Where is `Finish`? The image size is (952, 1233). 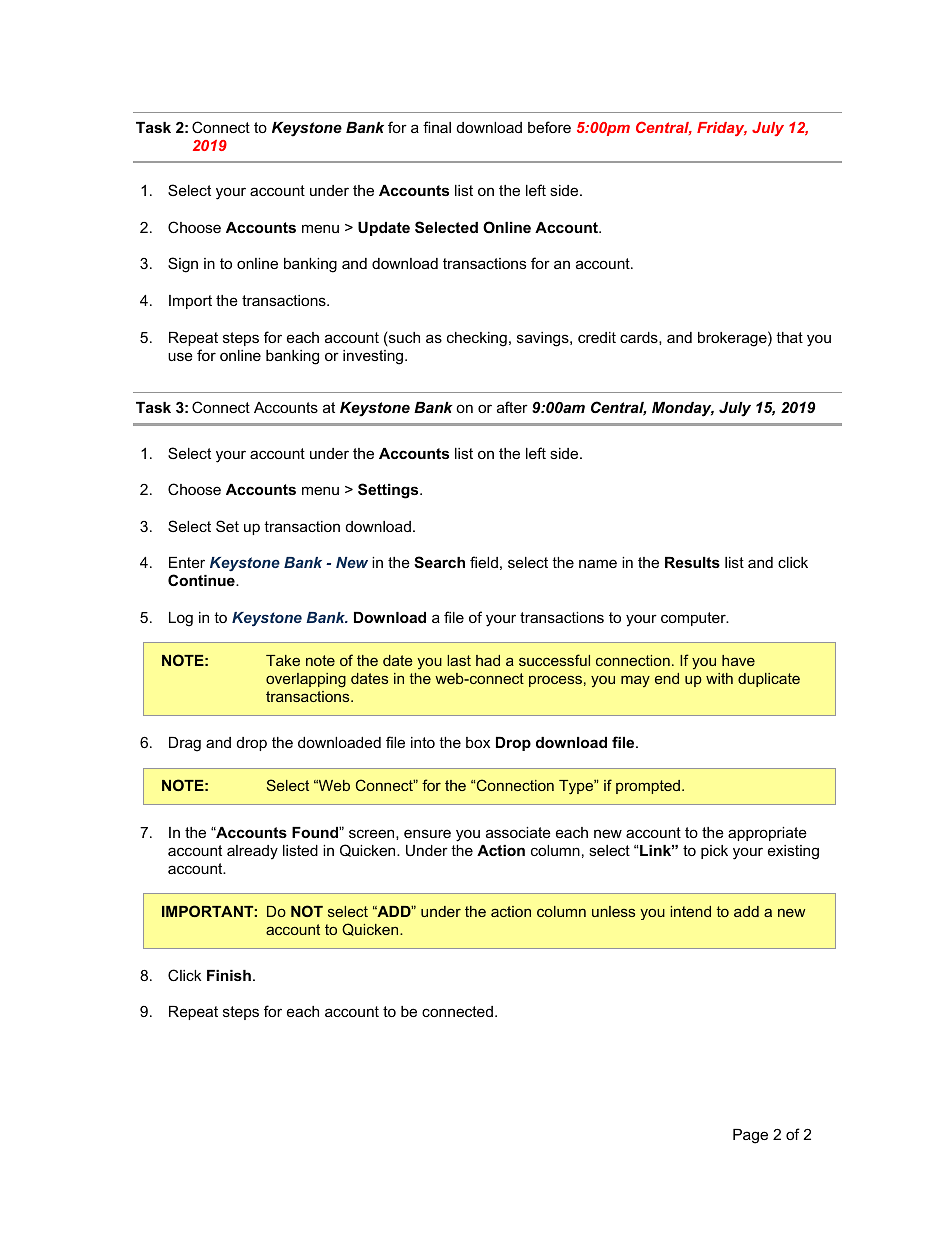 Finish is located at coordinates (229, 975).
